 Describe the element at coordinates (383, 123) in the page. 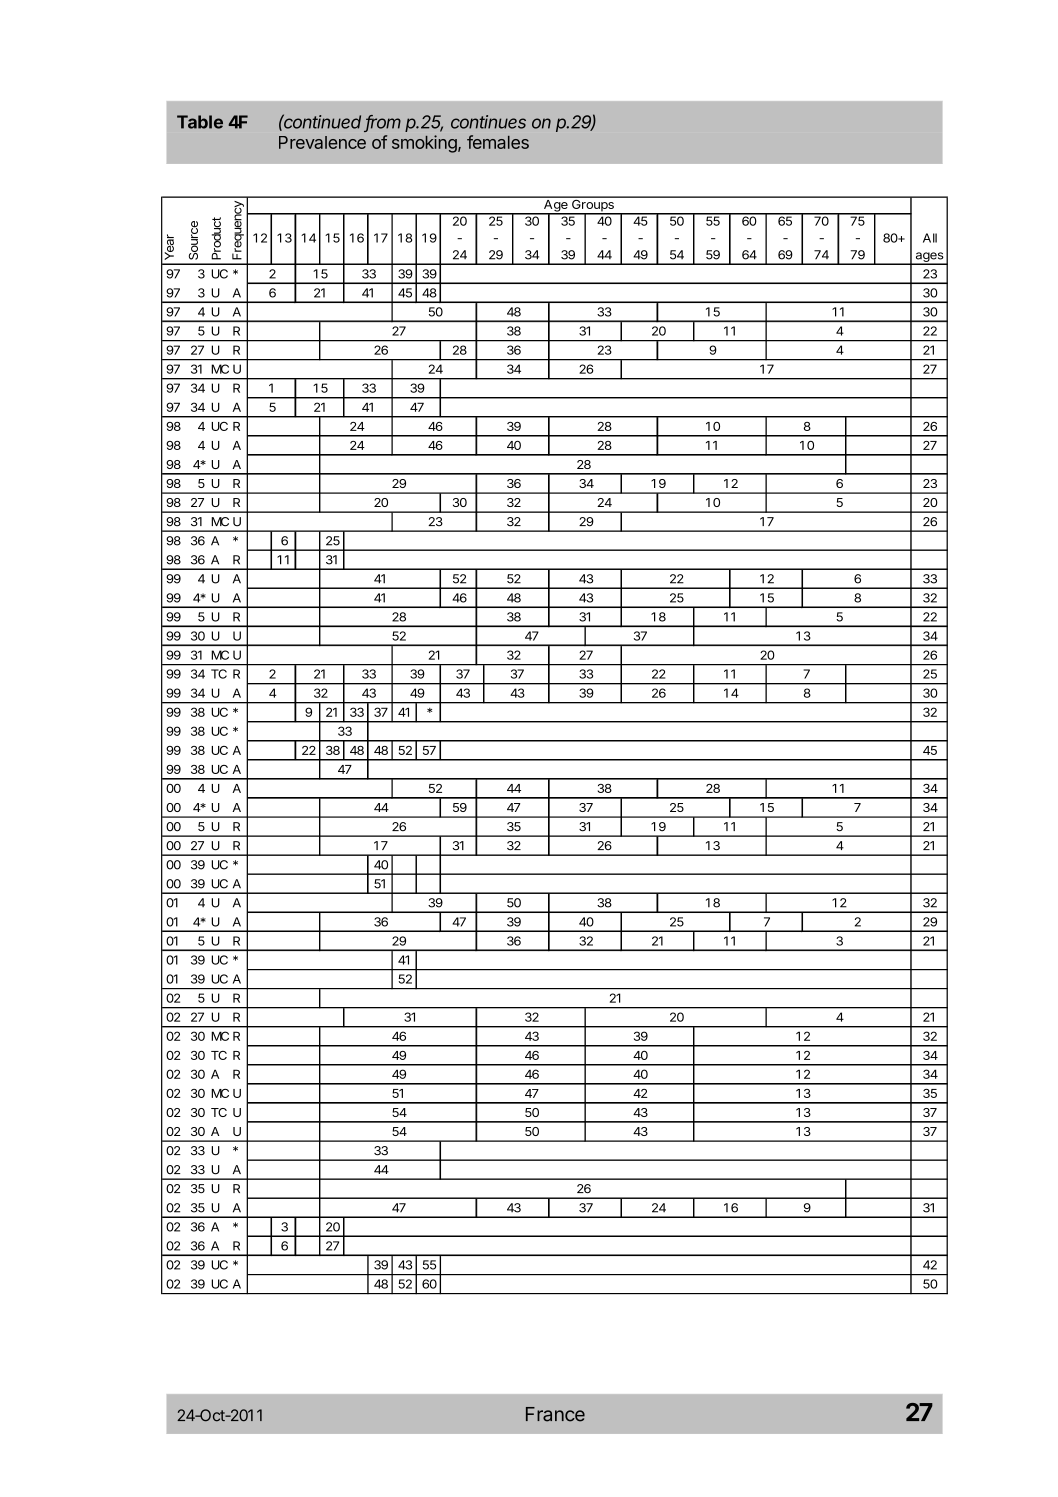

I see `from` at that location.
